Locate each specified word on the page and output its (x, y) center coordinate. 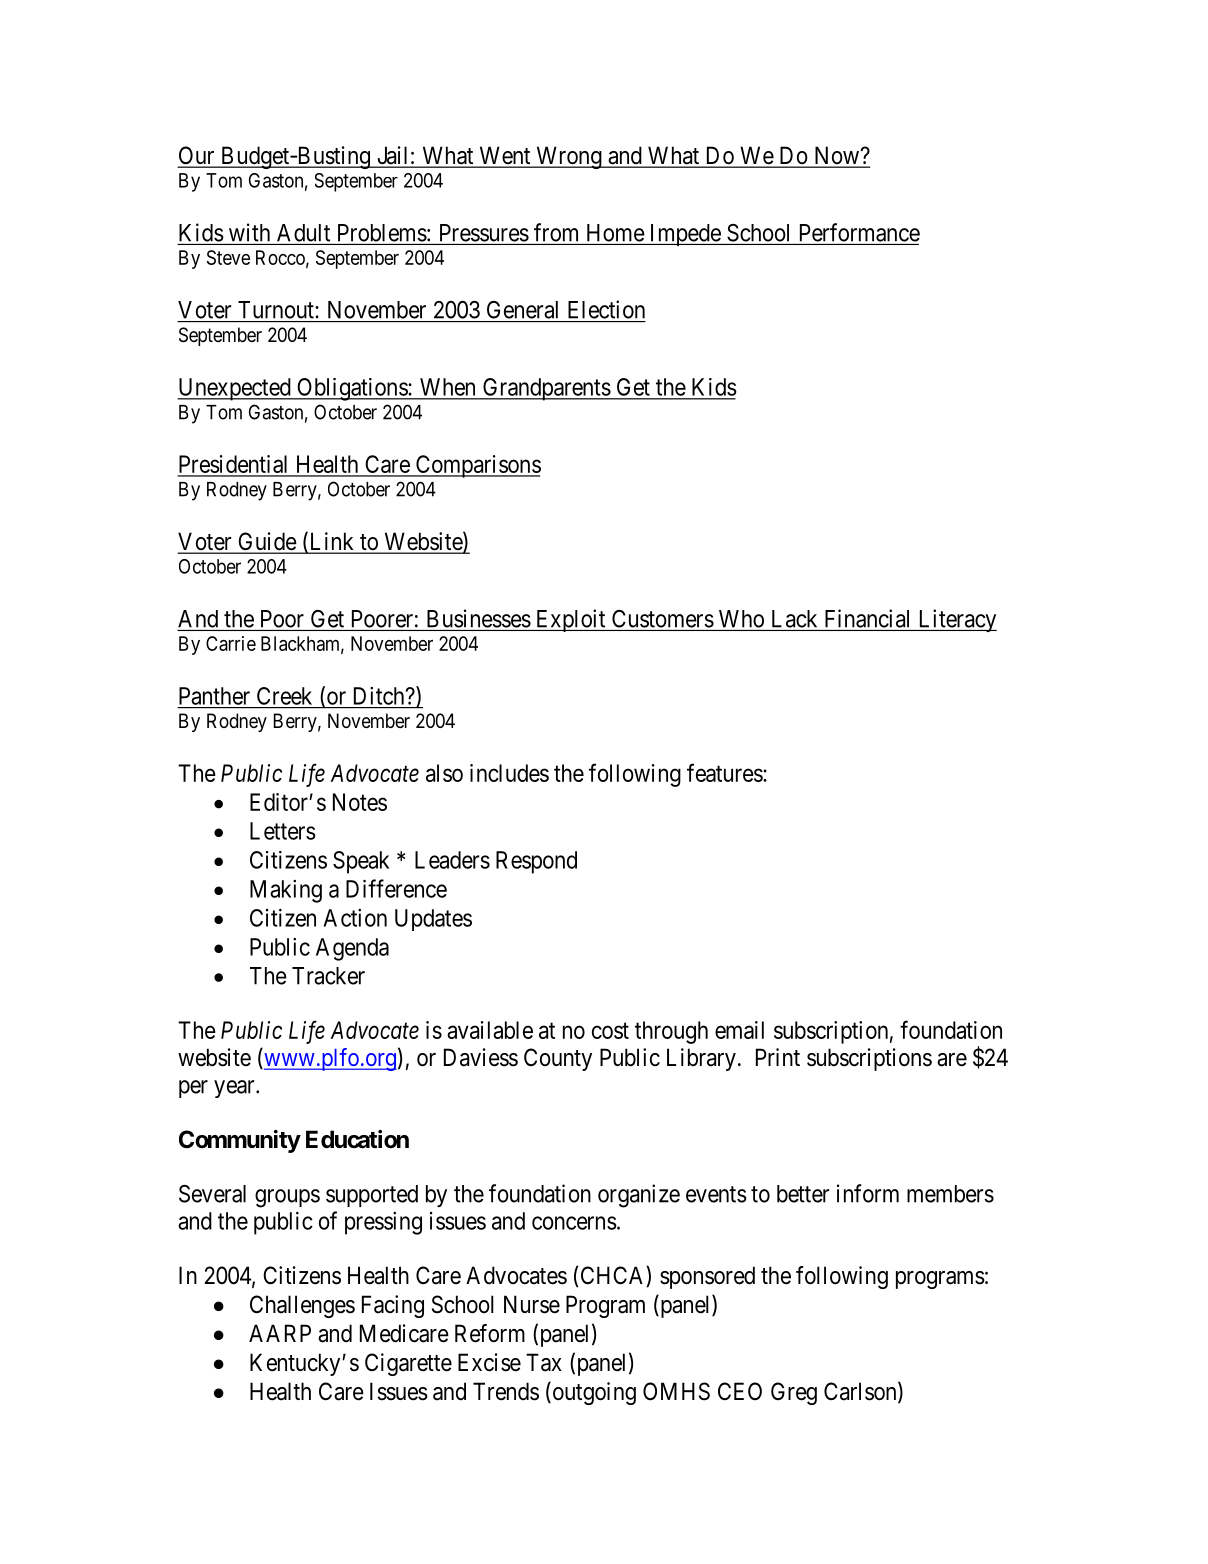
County (558, 1059)
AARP (280, 1333)
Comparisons (477, 466)
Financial (867, 618)
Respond (536, 862)
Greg (794, 1393)
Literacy (956, 620)
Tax (544, 1362)
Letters (283, 831)
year (235, 1089)
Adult (303, 233)
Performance (860, 232)
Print (778, 1057)
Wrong (569, 157)
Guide (266, 542)
